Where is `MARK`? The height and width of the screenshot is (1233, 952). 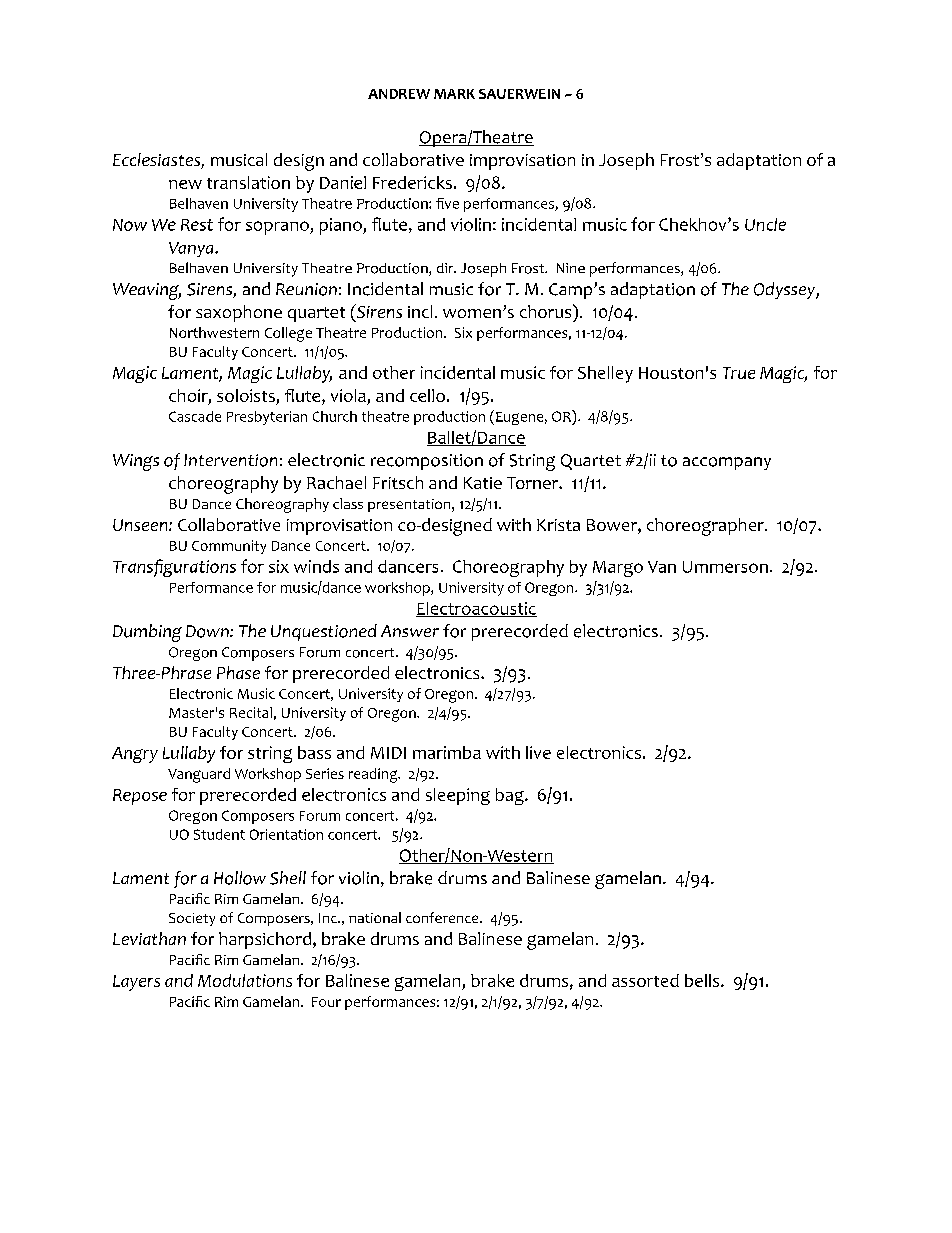 MARK is located at coordinates (454, 94).
